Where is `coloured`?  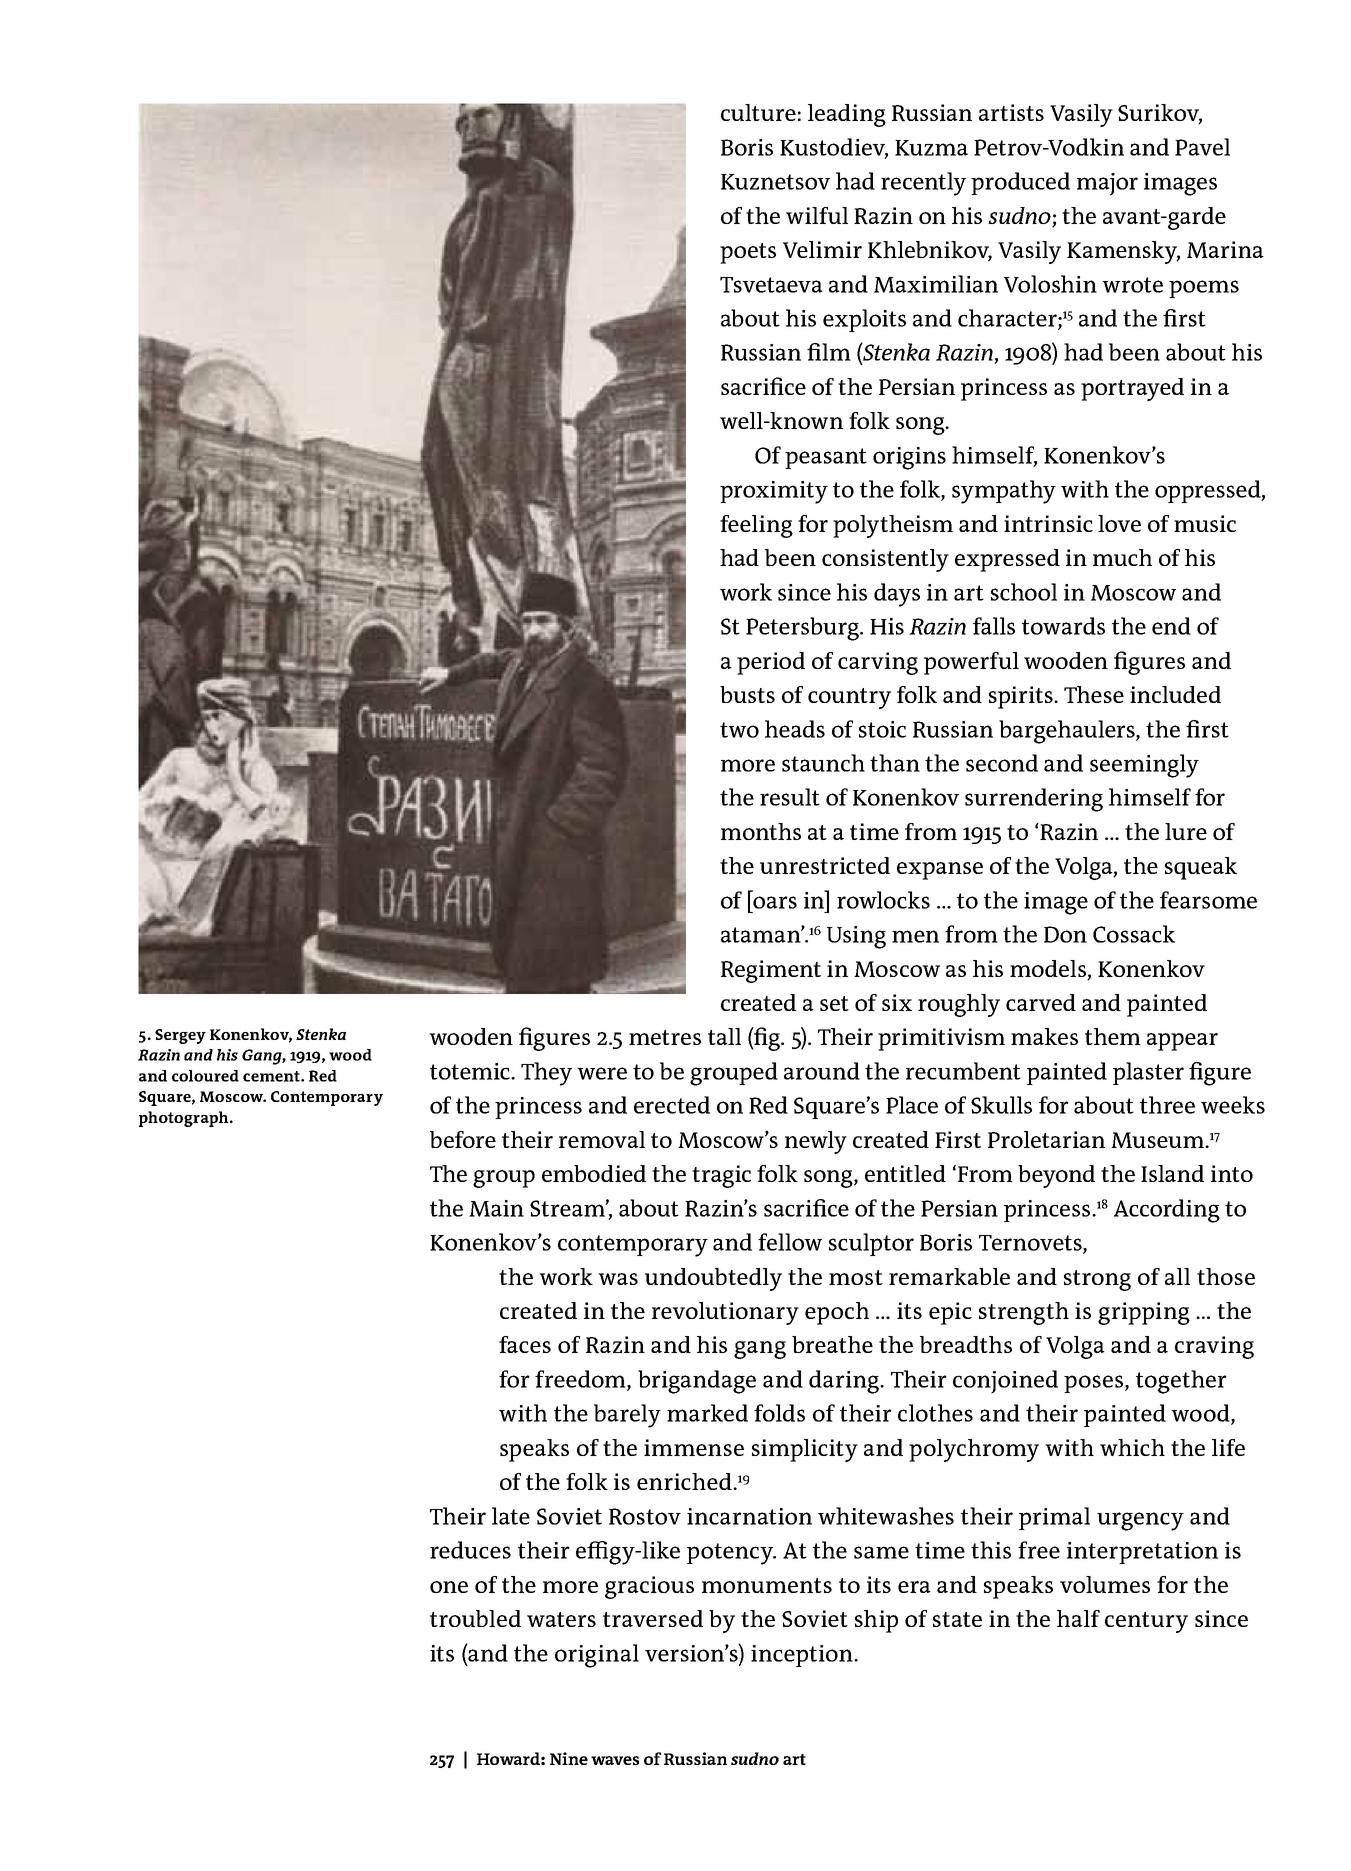 coloured is located at coordinates (205, 1076).
